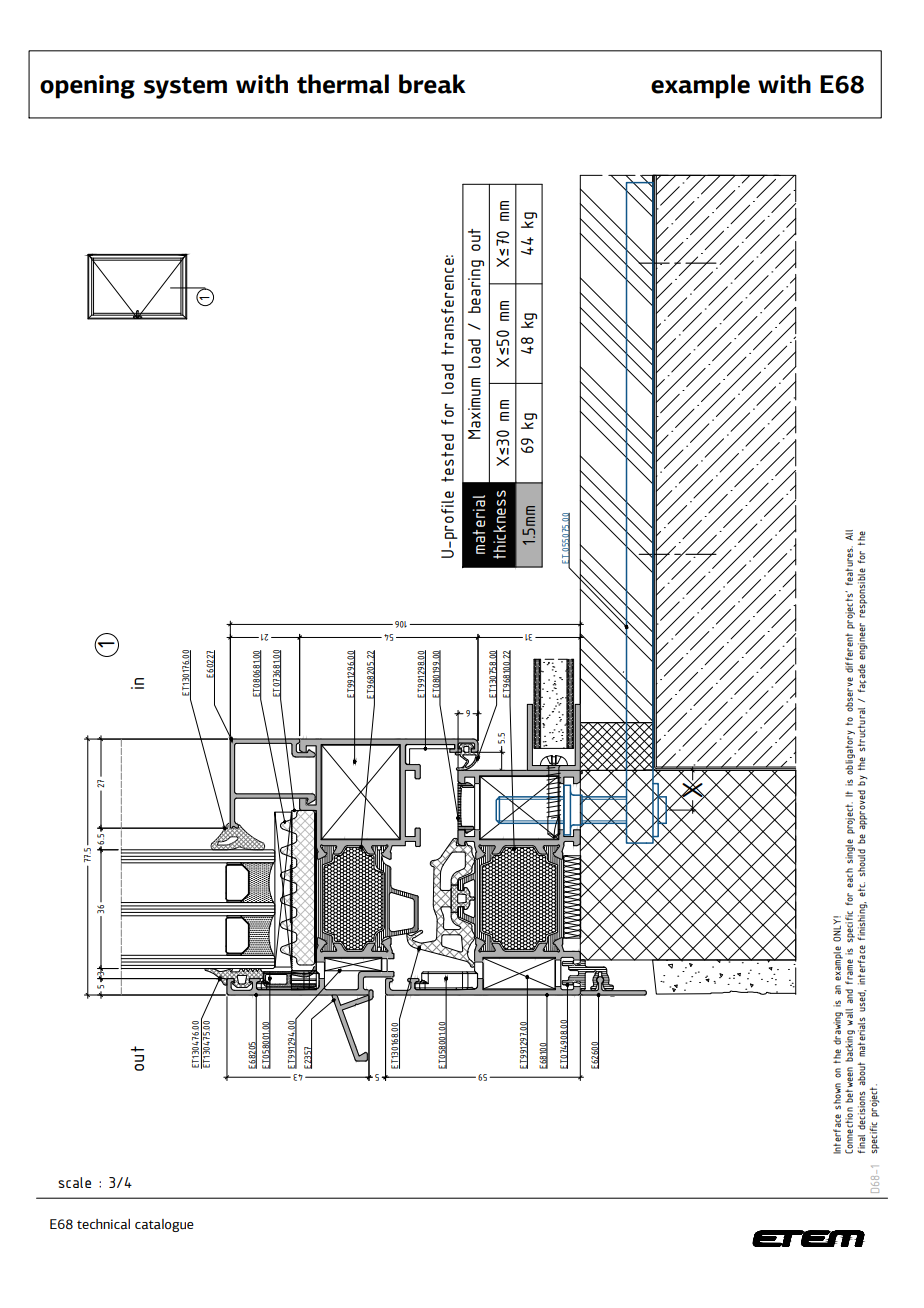  What do you see at coordinates (432, 84) in the image?
I see `break` at bounding box center [432, 84].
